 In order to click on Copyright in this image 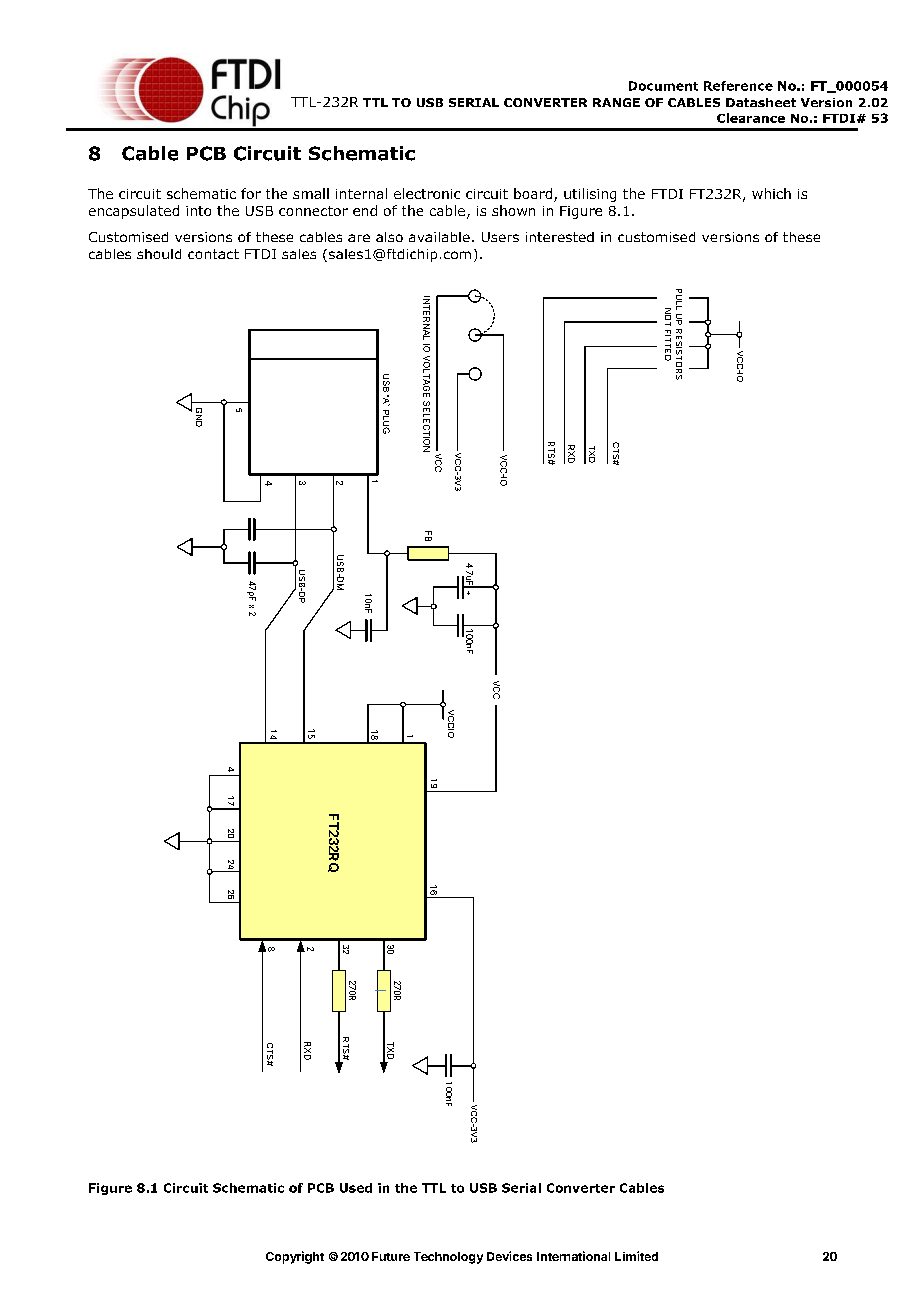, I will do `click(295, 1257)`.
